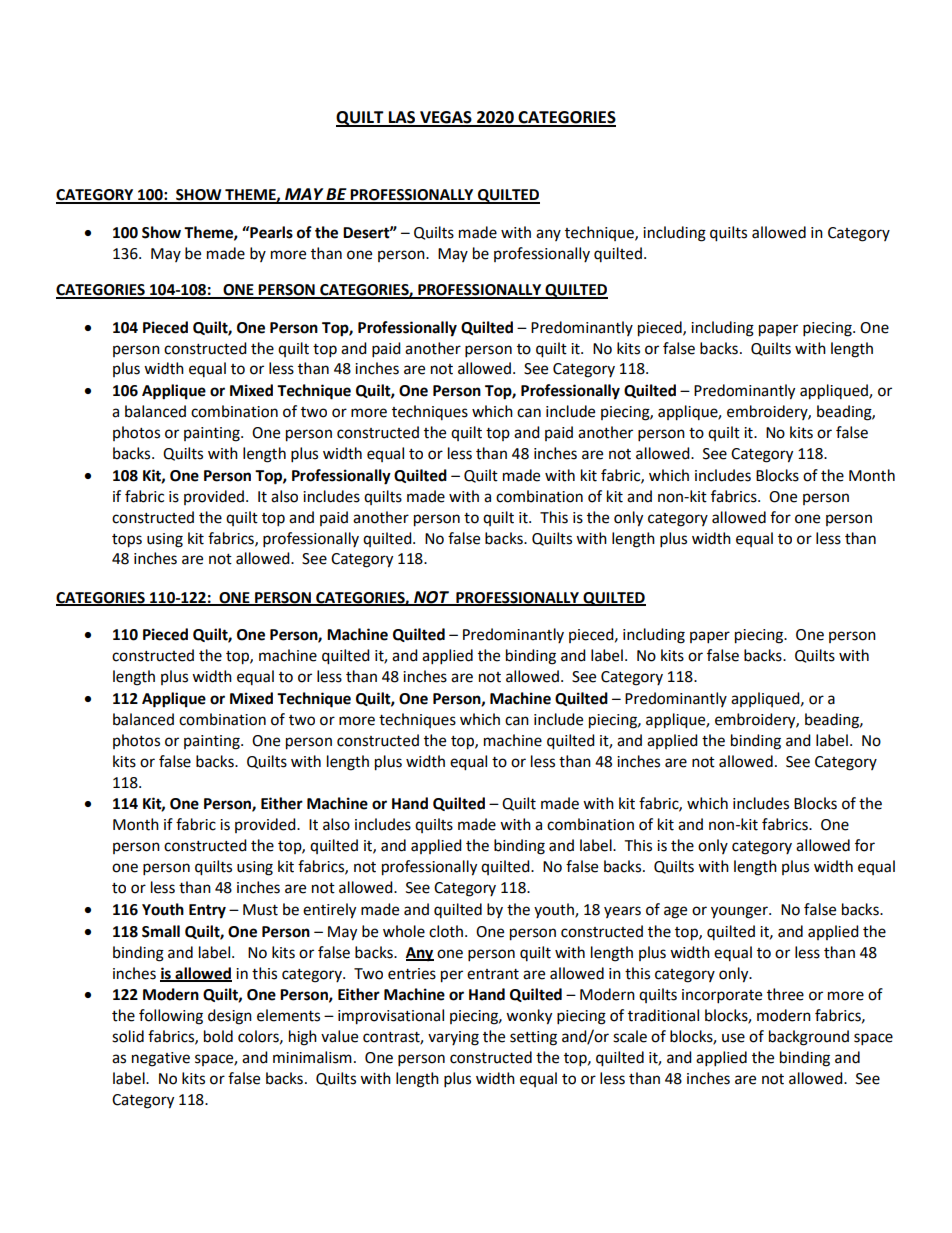 The width and height of the image is (952, 1233). Describe the element at coordinates (722, 996) in the image. I see `incorporate` at that location.
